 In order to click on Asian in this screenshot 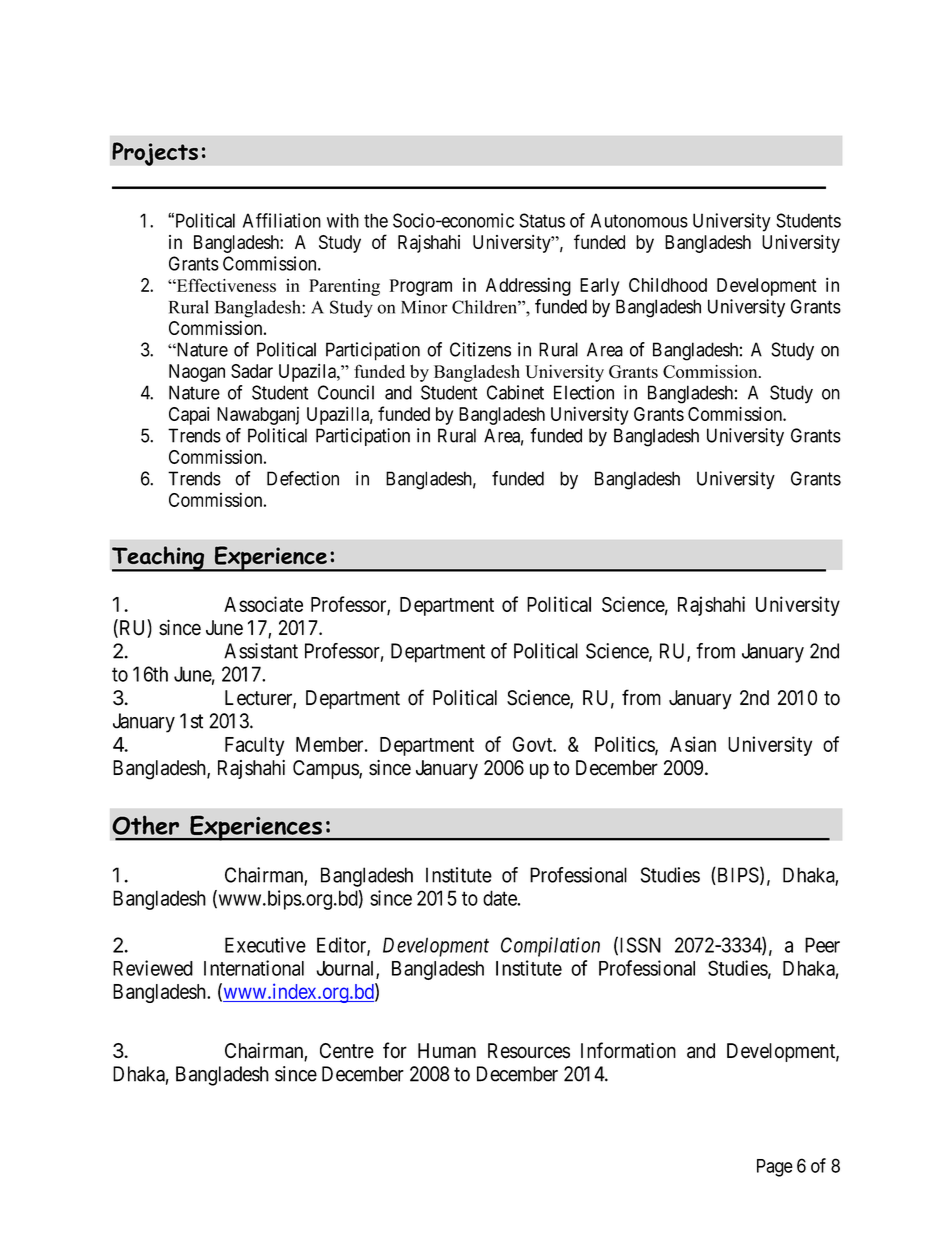, I will do `click(693, 744)`.
